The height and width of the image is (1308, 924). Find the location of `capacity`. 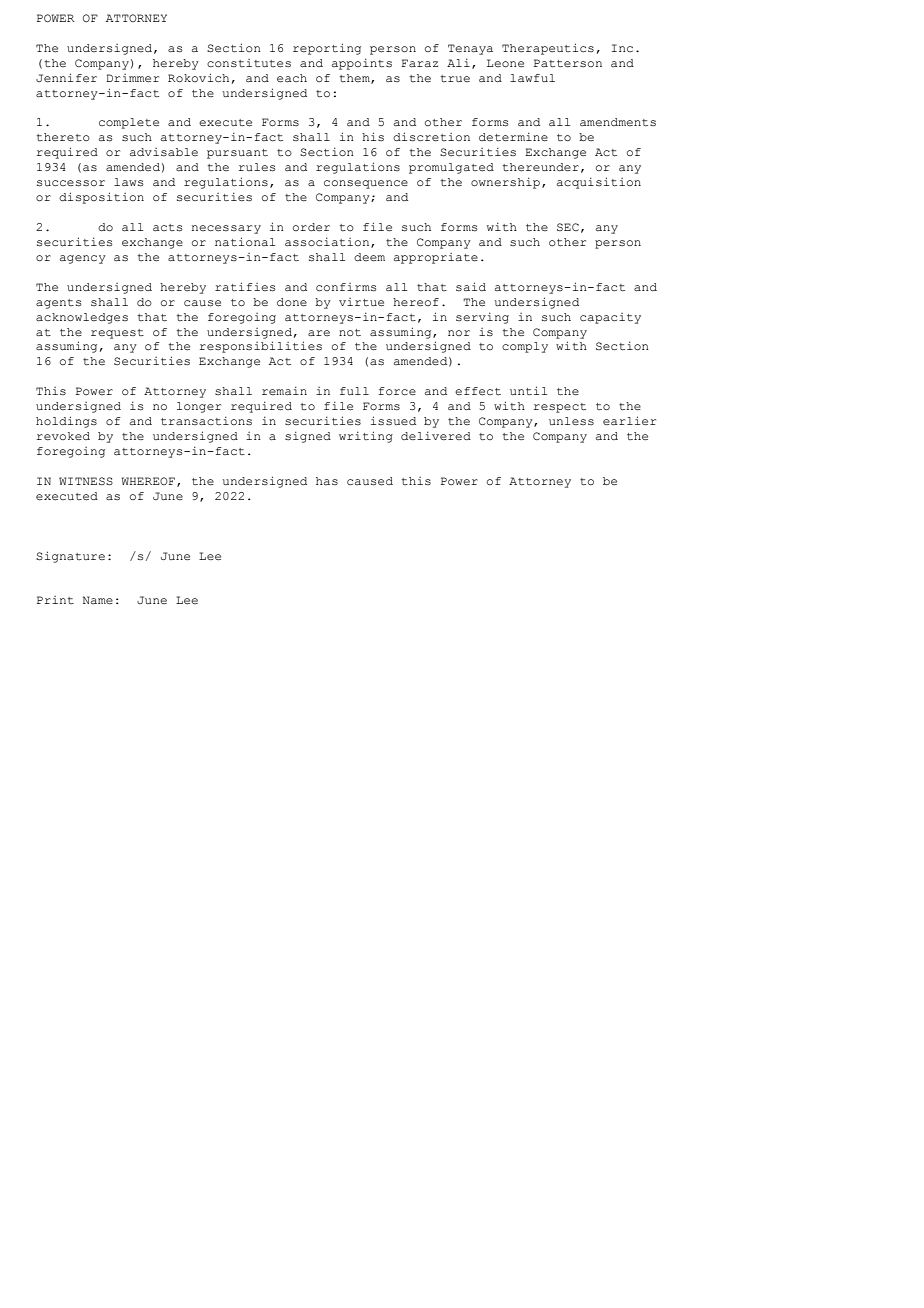

capacity is located at coordinates (610, 318).
